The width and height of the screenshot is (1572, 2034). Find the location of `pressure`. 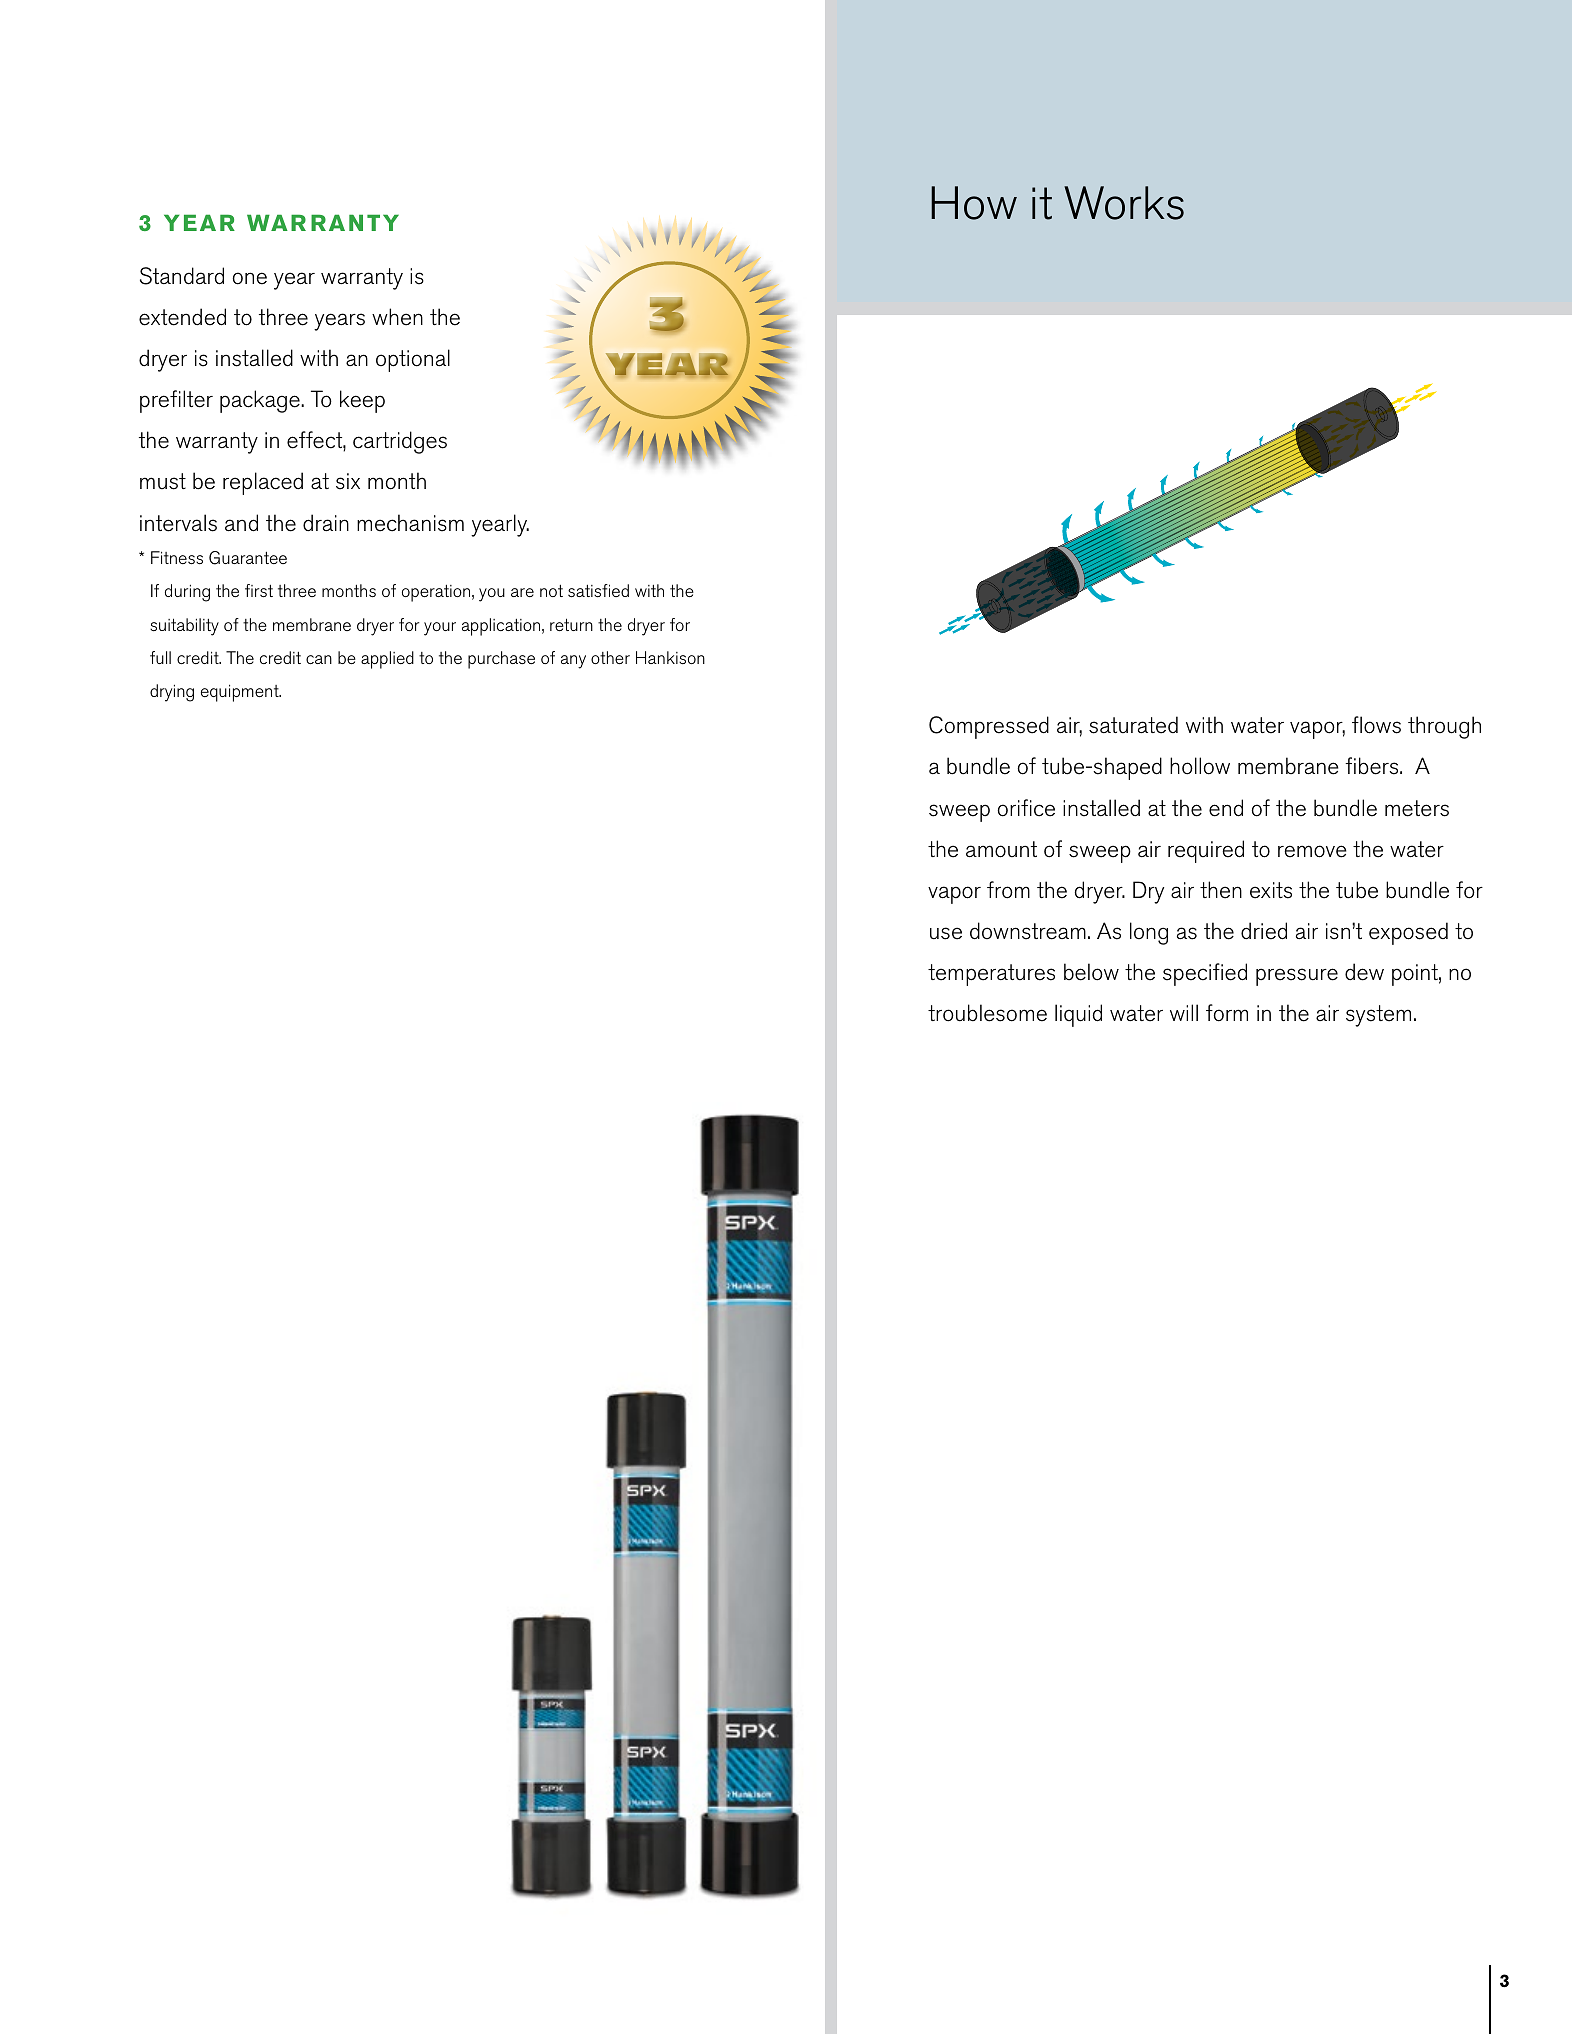

pressure is located at coordinates (1297, 977).
